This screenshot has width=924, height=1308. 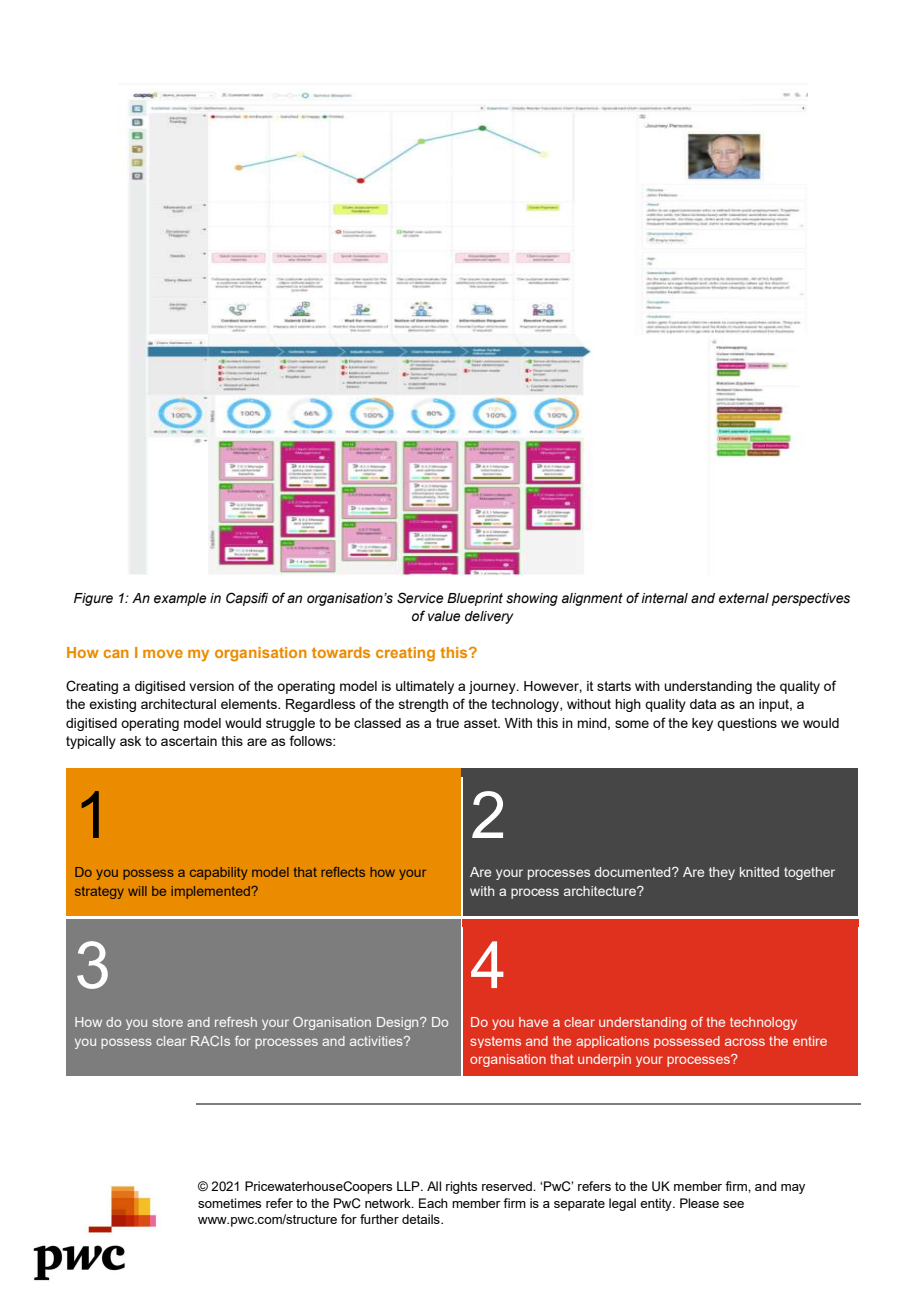 I want to click on further, so click(x=379, y=1219).
